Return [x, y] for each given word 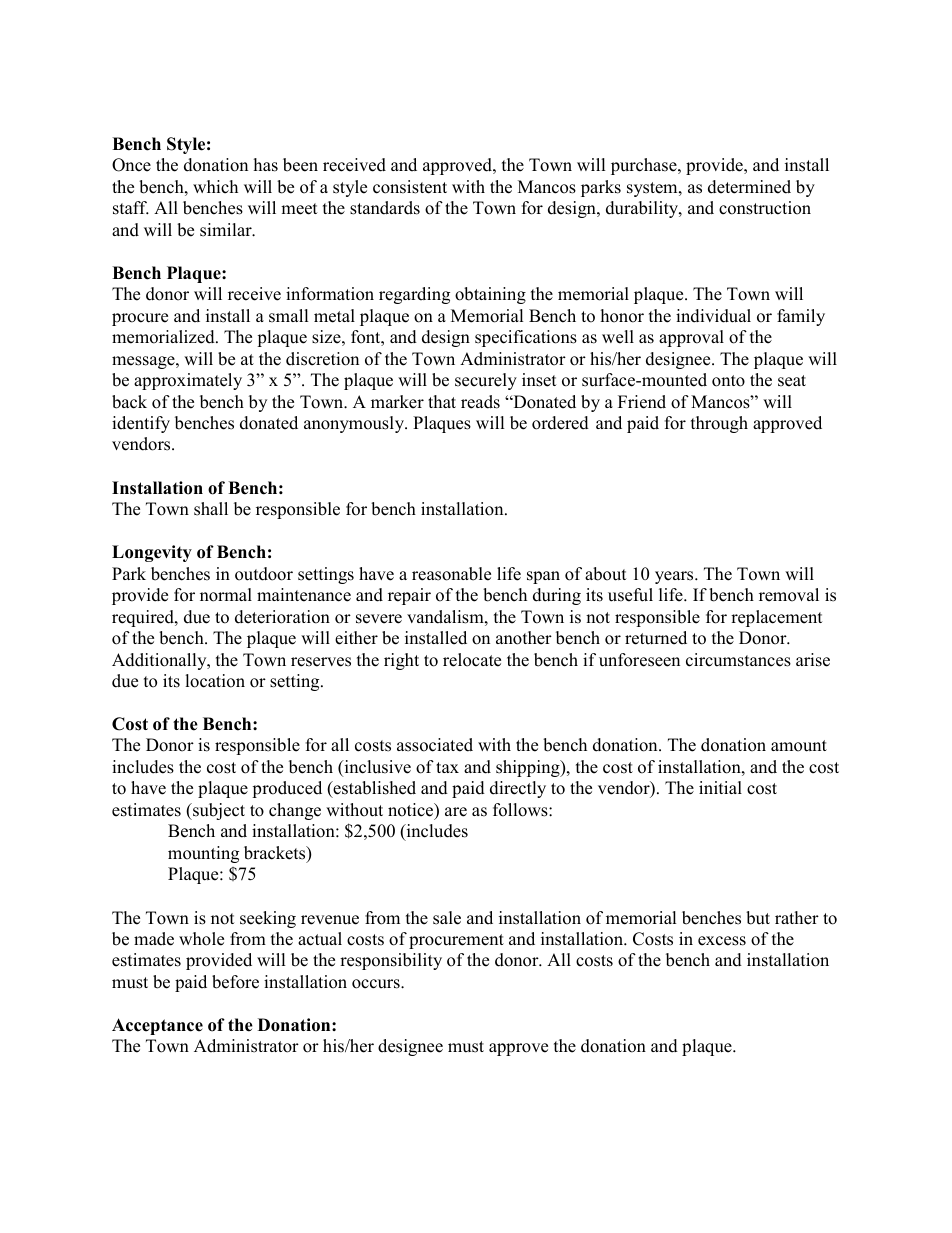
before [235, 982]
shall [211, 509]
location [215, 681]
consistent [410, 187]
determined [749, 187]
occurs [377, 984]
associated [435, 745]
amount [799, 746]
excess [722, 941]
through [719, 424]
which [215, 187]
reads [480, 402]
